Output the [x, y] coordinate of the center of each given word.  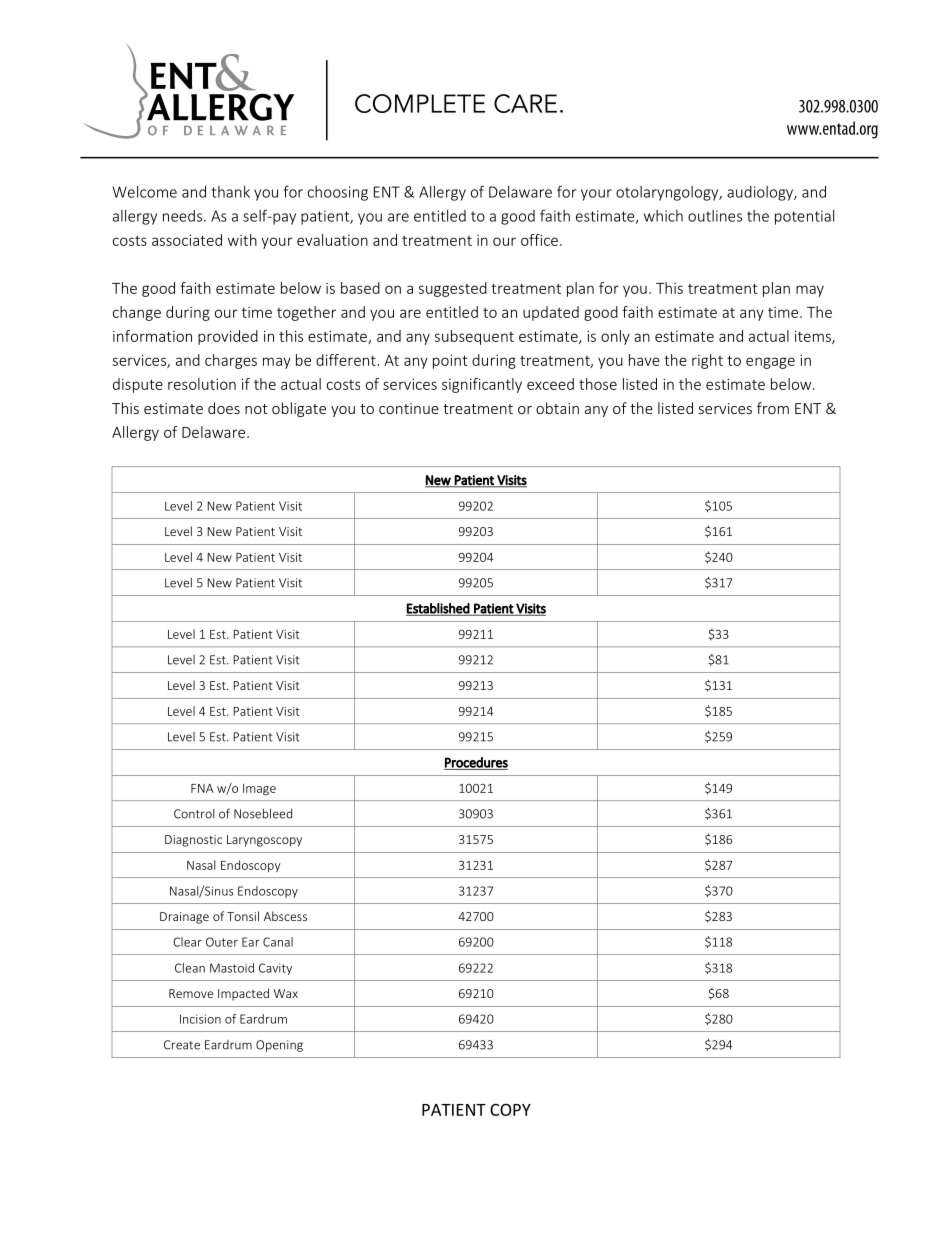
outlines [715, 216]
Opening [279, 1046]
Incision [200, 1019]
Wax [286, 993]
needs [184, 216]
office [539, 240]
